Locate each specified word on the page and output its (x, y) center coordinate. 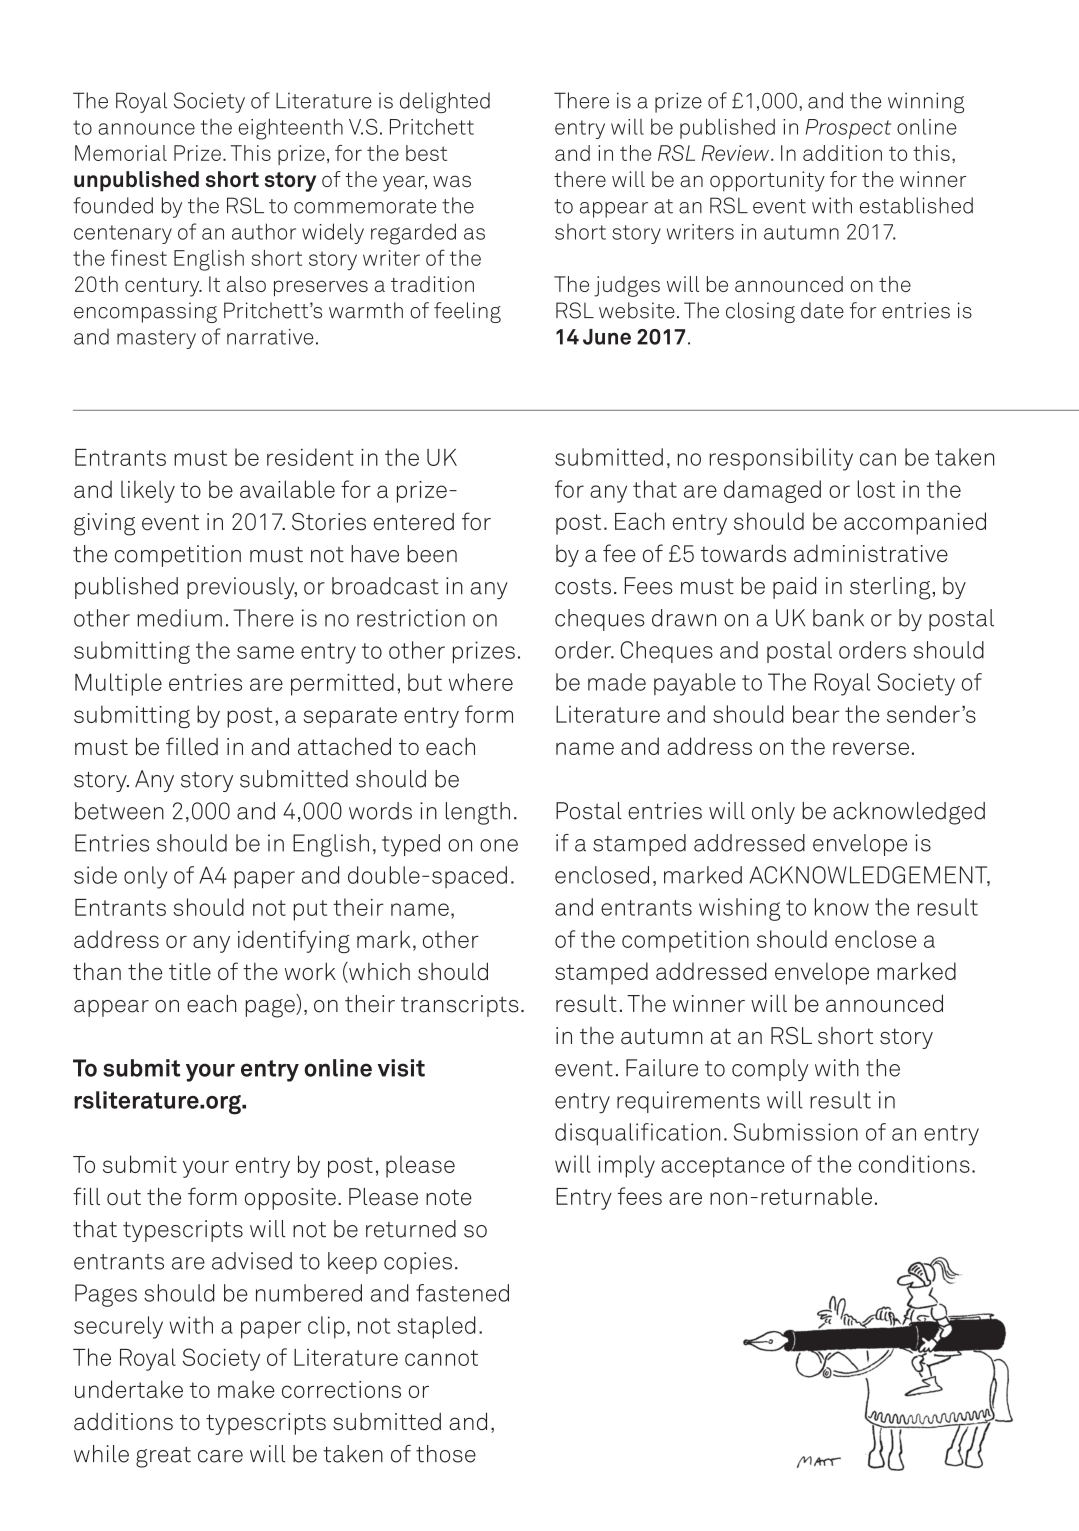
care (220, 1456)
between (119, 811)
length (478, 813)
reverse (871, 748)
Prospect (848, 129)
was (452, 181)
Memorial (121, 153)
